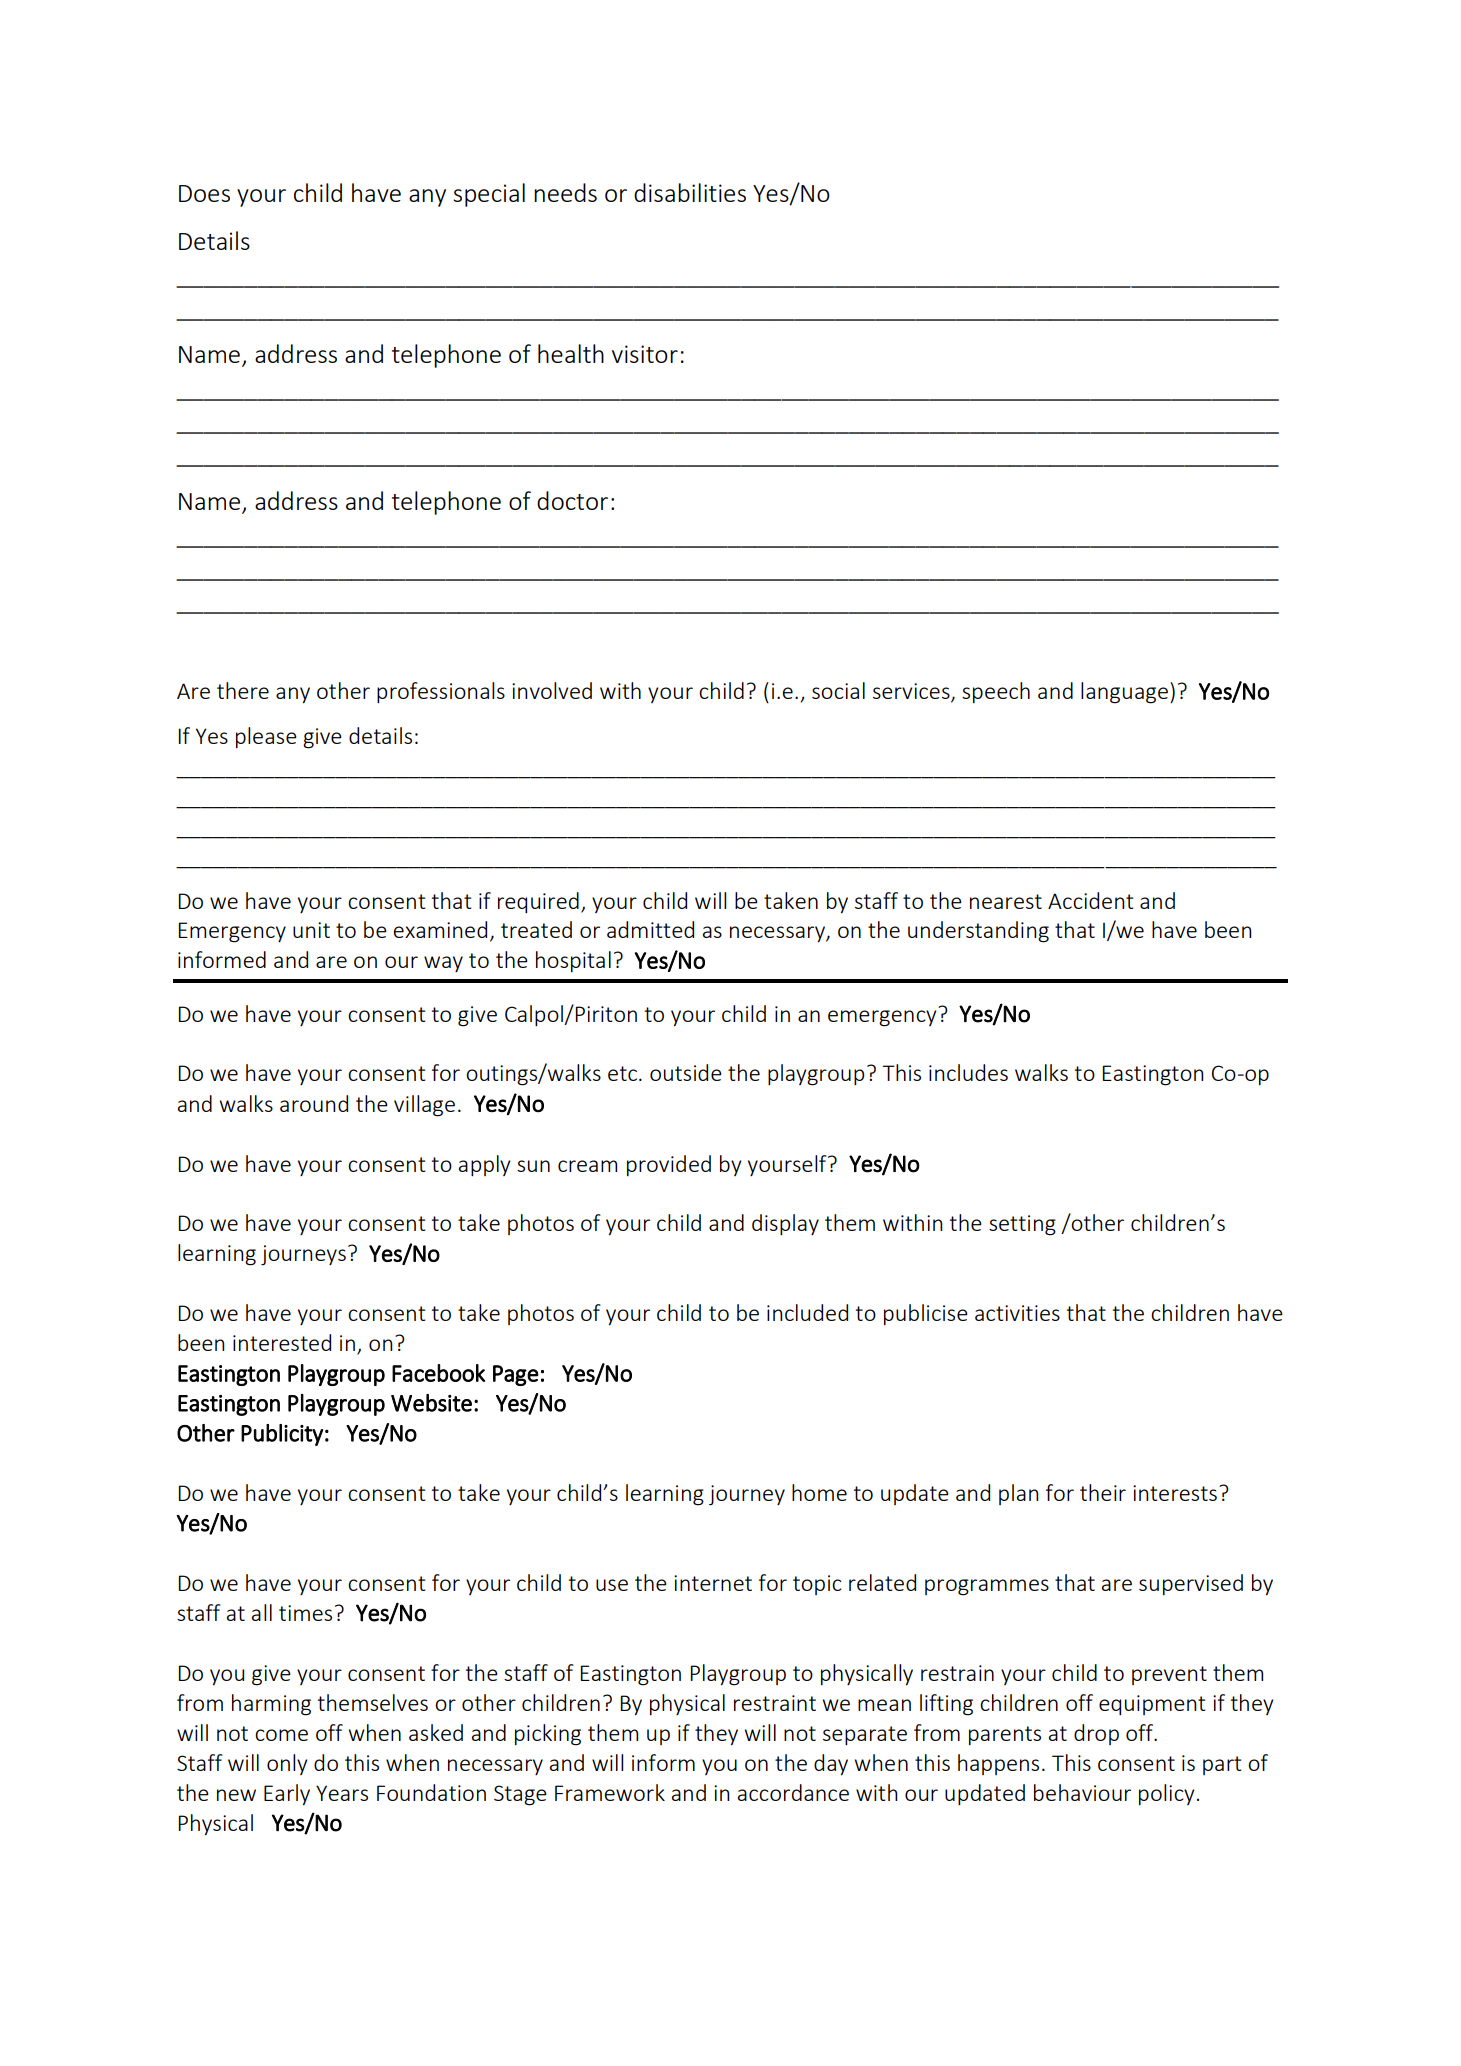 The width and height of the page is (1461, 2066). I want to click on Does, so click(204, 193).
